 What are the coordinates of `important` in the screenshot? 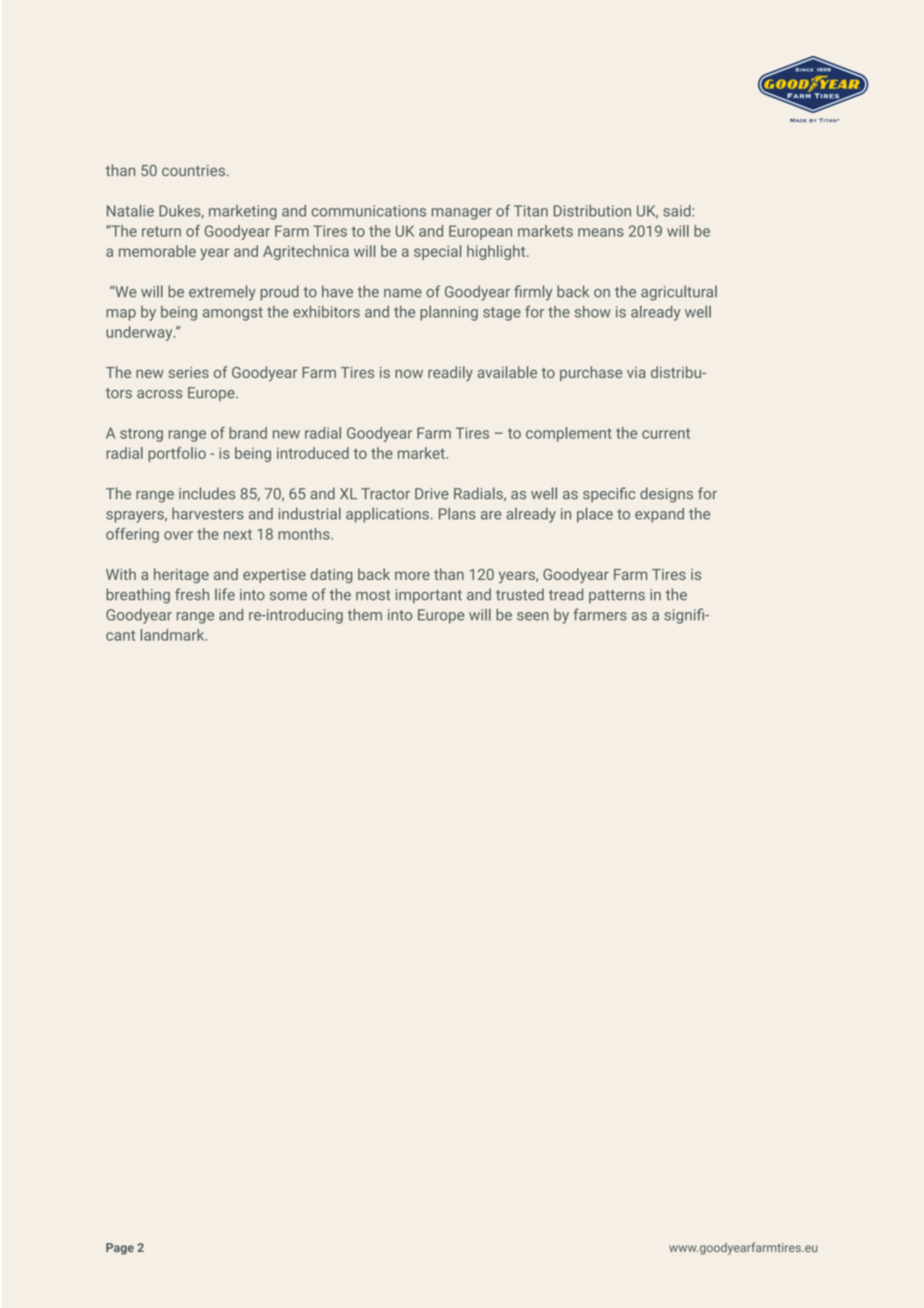 It's located at (429, 596).
